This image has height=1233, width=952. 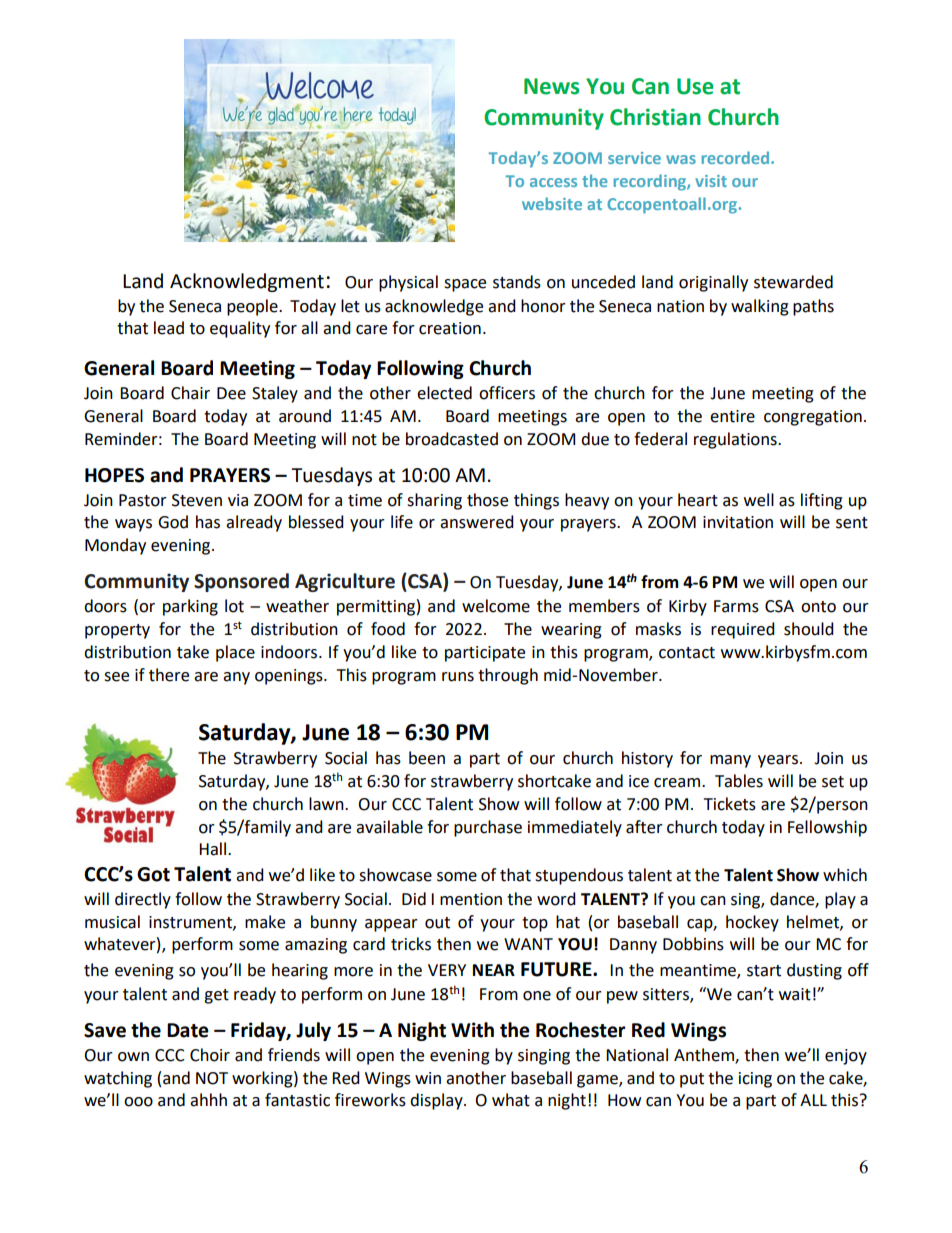 What do you see at coordinates (736, 606) in the image?
I see `Farms` at bounding box center [736, 606].
